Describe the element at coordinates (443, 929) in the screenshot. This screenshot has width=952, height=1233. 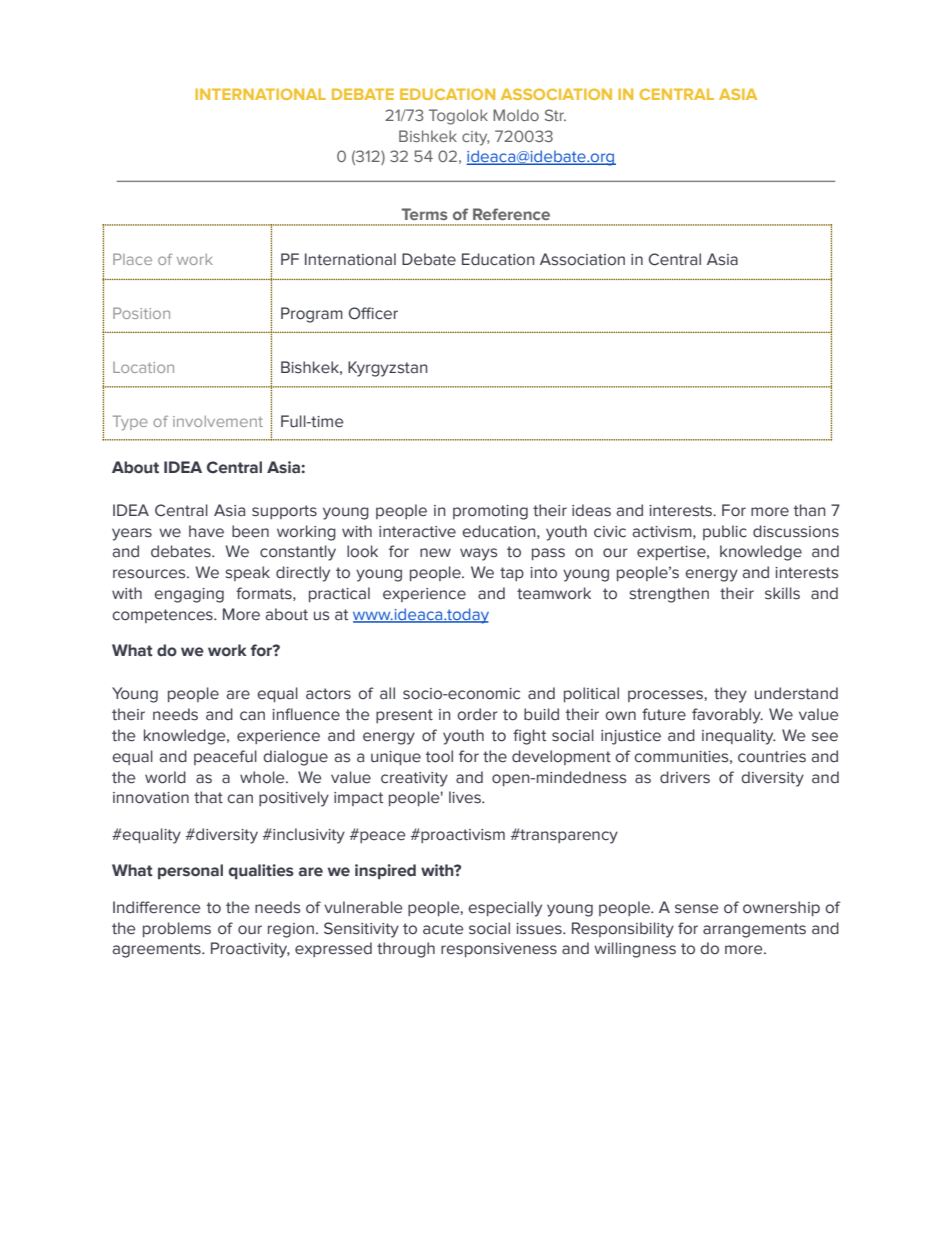
I see `acute` at that location.
